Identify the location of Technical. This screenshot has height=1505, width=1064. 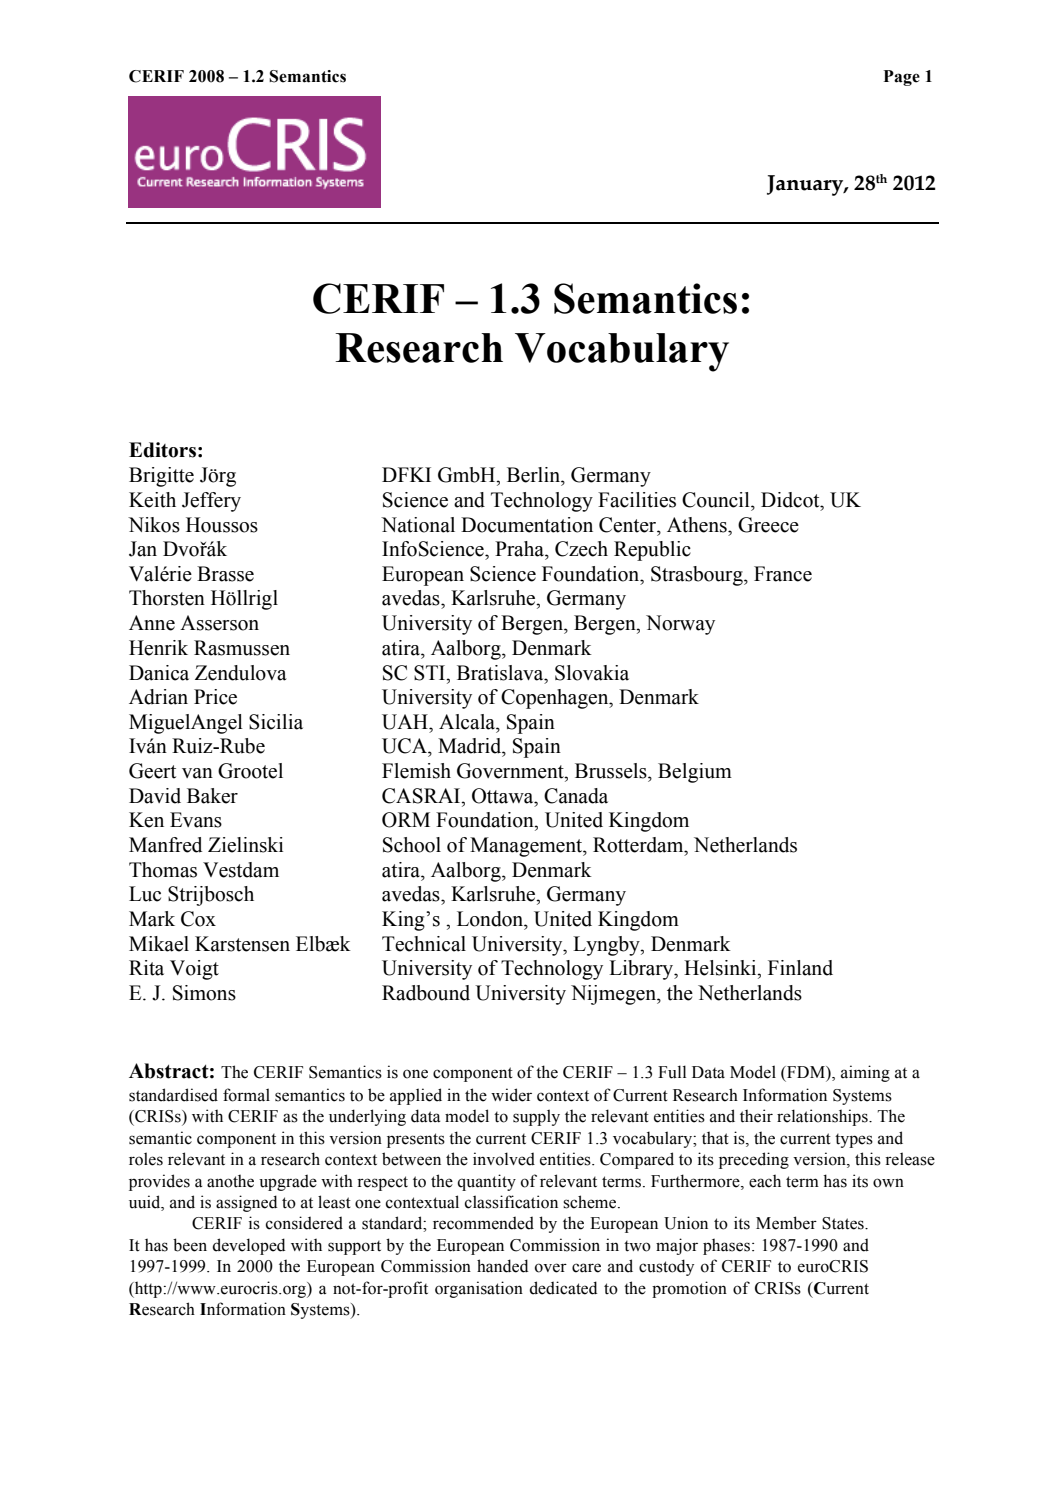
(424, 944).
